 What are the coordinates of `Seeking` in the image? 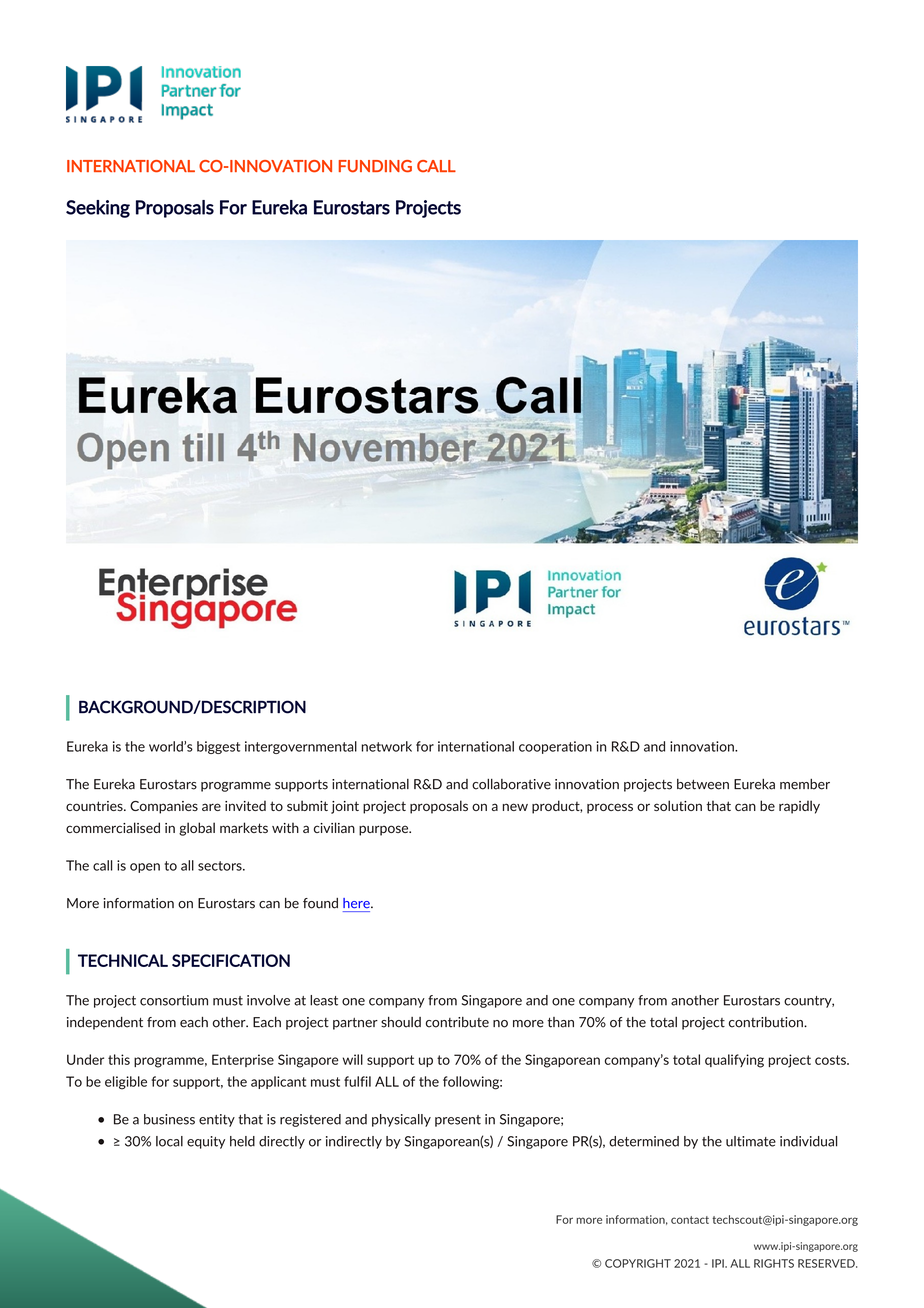 It's located at (98, 209).
